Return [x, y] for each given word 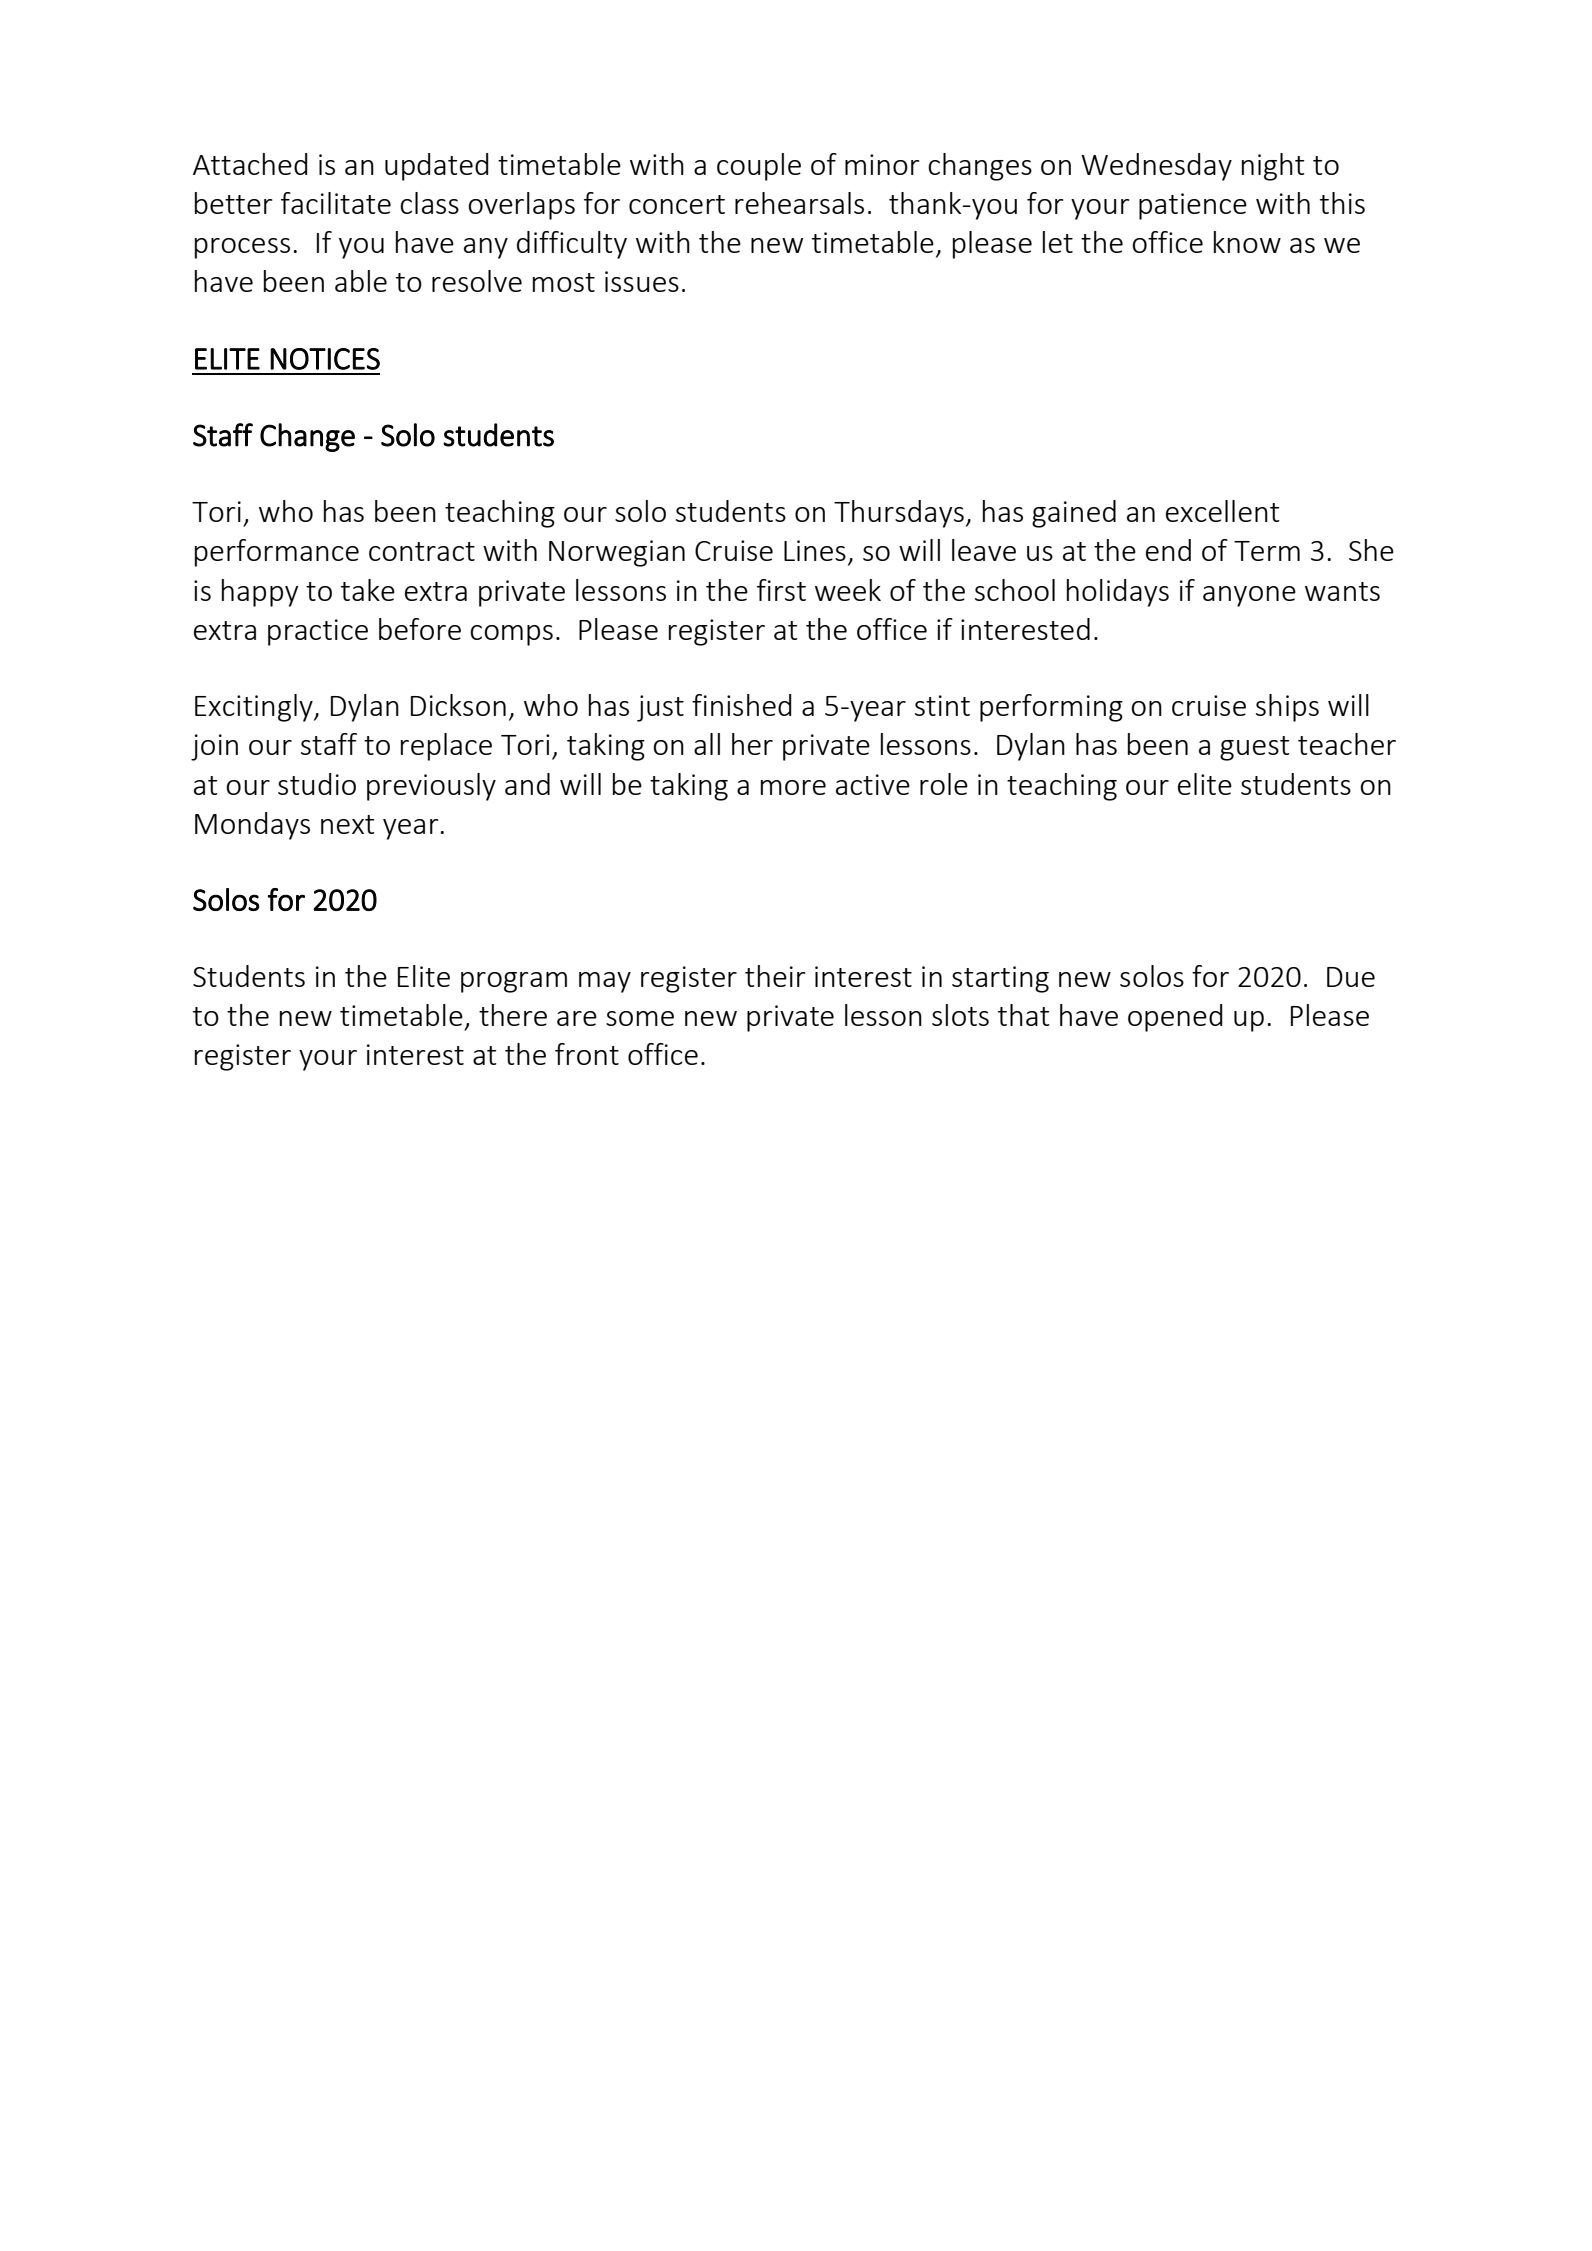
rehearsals [799, 203]
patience [1193, 206]
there [513, 1015]
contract [422, 551]
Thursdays [899, 514]
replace [446, 747]
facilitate [336, 203]
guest [1255, 748]
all [707, 744]
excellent [1223, 511]
